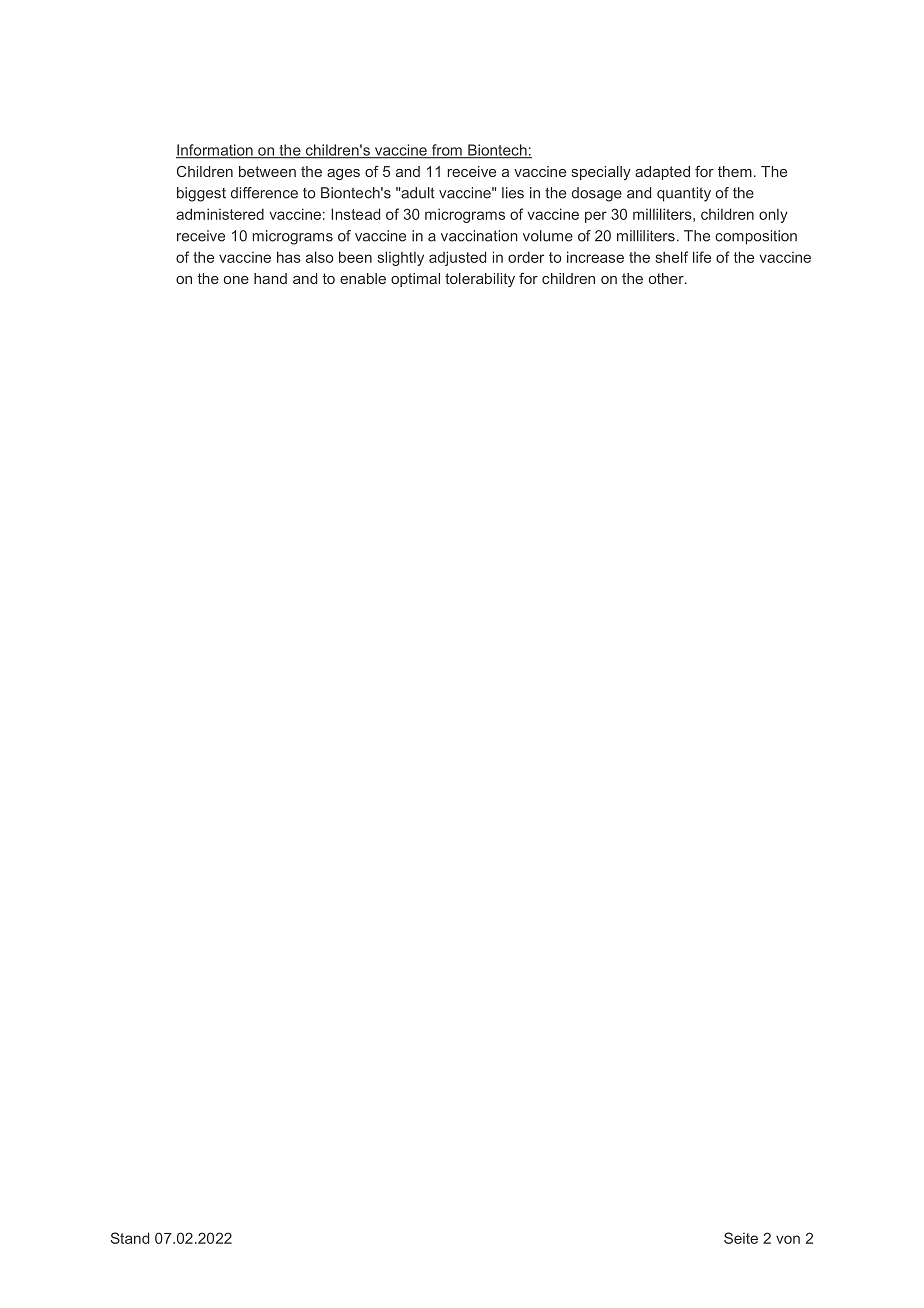 The image size is (924, 1308). What do you see at coordinates (480, 280) in the screenshot?
I see `tolerability` at bounding box center [480, 280].
